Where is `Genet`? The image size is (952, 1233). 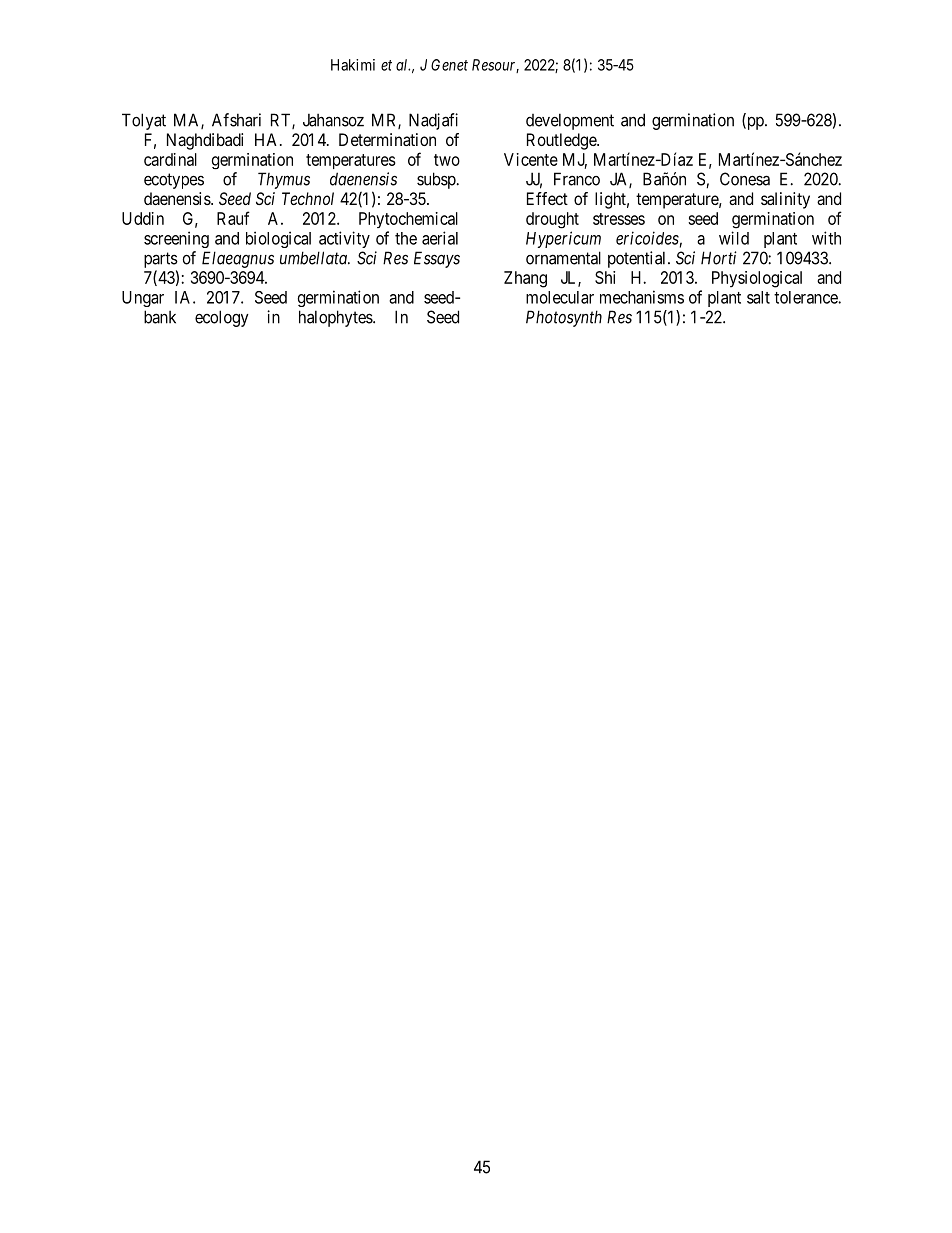
Genet is located at coordinates (449, 65).
